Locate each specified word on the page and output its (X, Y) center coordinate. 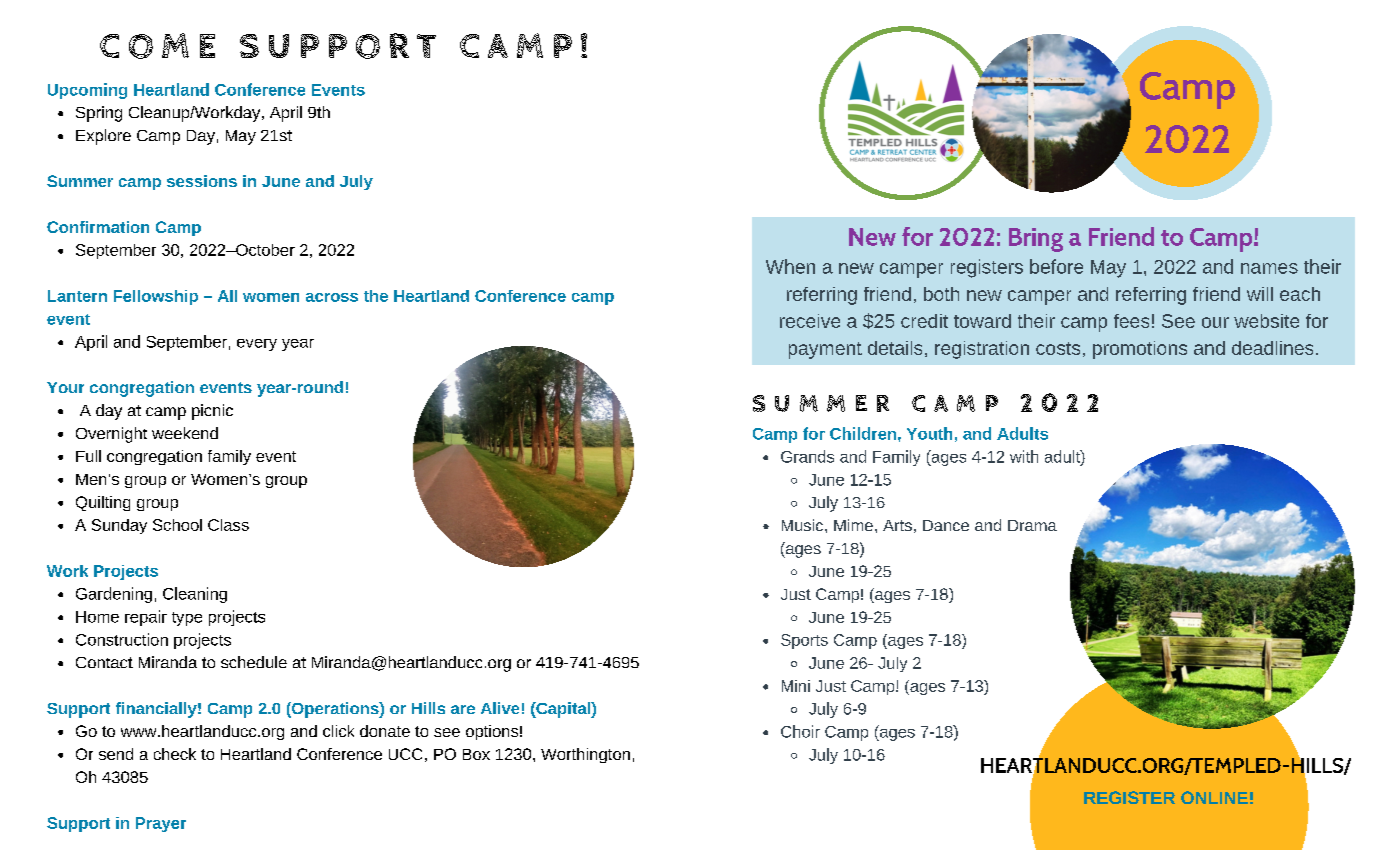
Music (804, 525)
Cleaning (195, 595)
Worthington (585, 755)
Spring (99, 114)
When (790, 266)
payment (825, 350)
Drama (1032, 525)
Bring (1036, 240)
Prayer (161, 824)
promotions (1140, 350)
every (257, 345)
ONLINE (1214, 797)
